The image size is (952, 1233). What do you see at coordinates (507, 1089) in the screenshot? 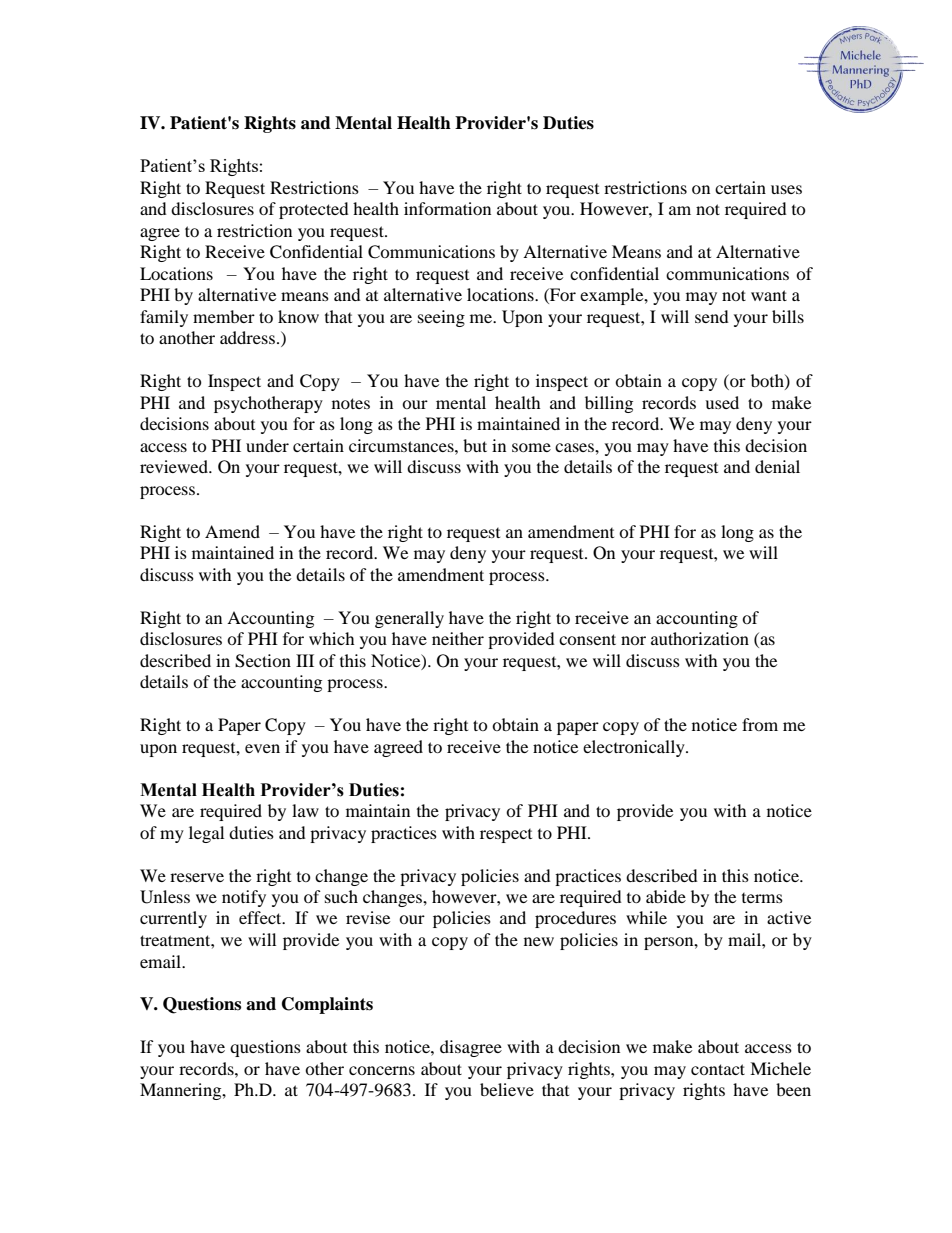
I see `believe` at bounding box center [507, 1089].
